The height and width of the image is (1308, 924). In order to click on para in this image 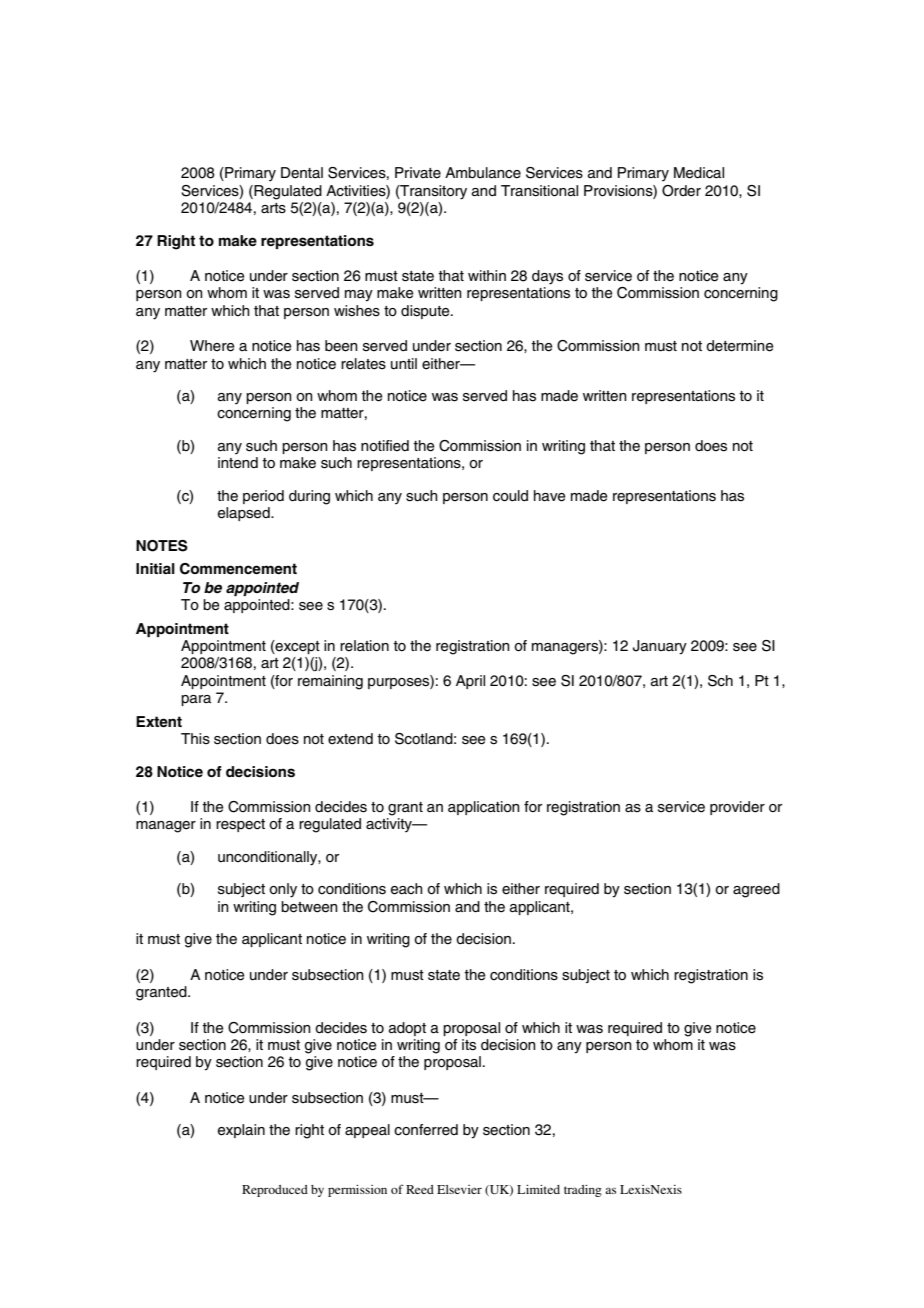, I will do `click(196, 700)`.
